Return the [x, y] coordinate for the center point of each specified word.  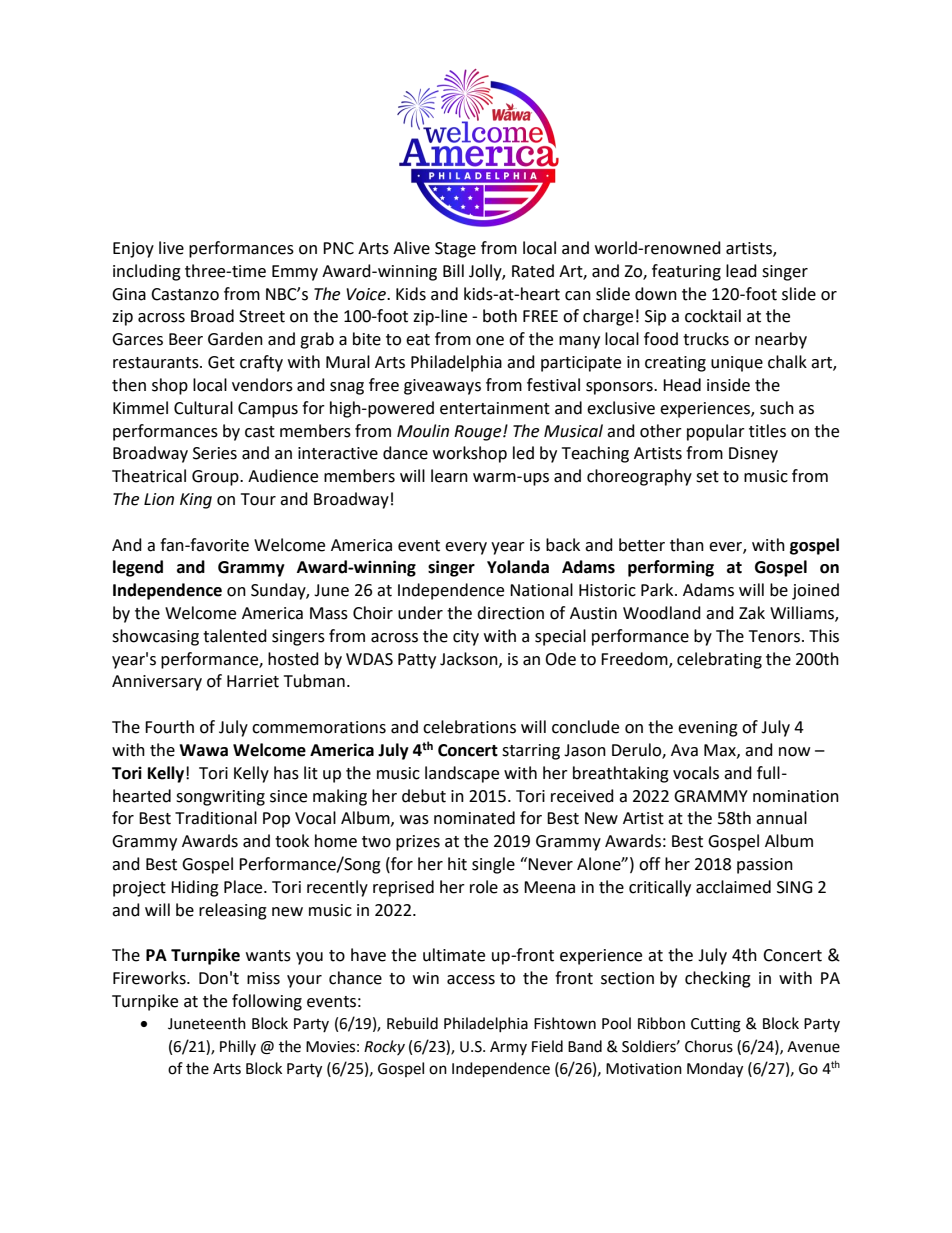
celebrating [719, 660]
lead [741, 271]
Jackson [470, 659]
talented [235, 636]
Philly [238, 1047]
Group [216, 478]
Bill [453, 270]
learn [449, 476]
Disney [753, 455]
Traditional [216, 818]
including [147, 272]
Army [508, 1048]
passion [765, 866]
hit [457, 864]
